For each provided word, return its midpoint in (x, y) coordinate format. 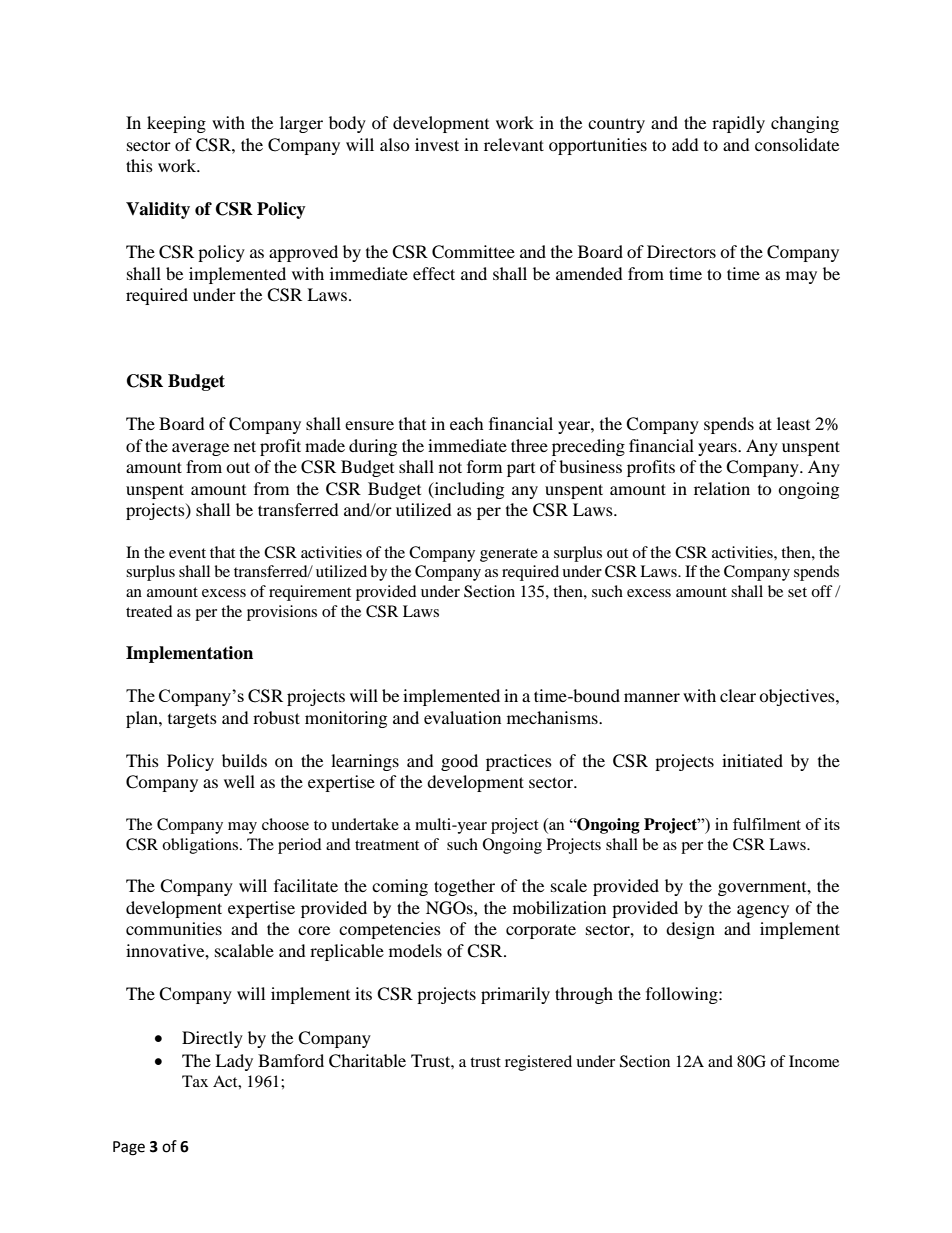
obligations (201, 846)
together (464, 887)
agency (763, 911)
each (467, 423)
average (200, 449)
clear (738, 695)
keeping (176, 124)
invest (437, 144)
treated (149, 611)
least (793, 423)
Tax (195, 1081)
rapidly (738, 124)
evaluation (462, 717)
